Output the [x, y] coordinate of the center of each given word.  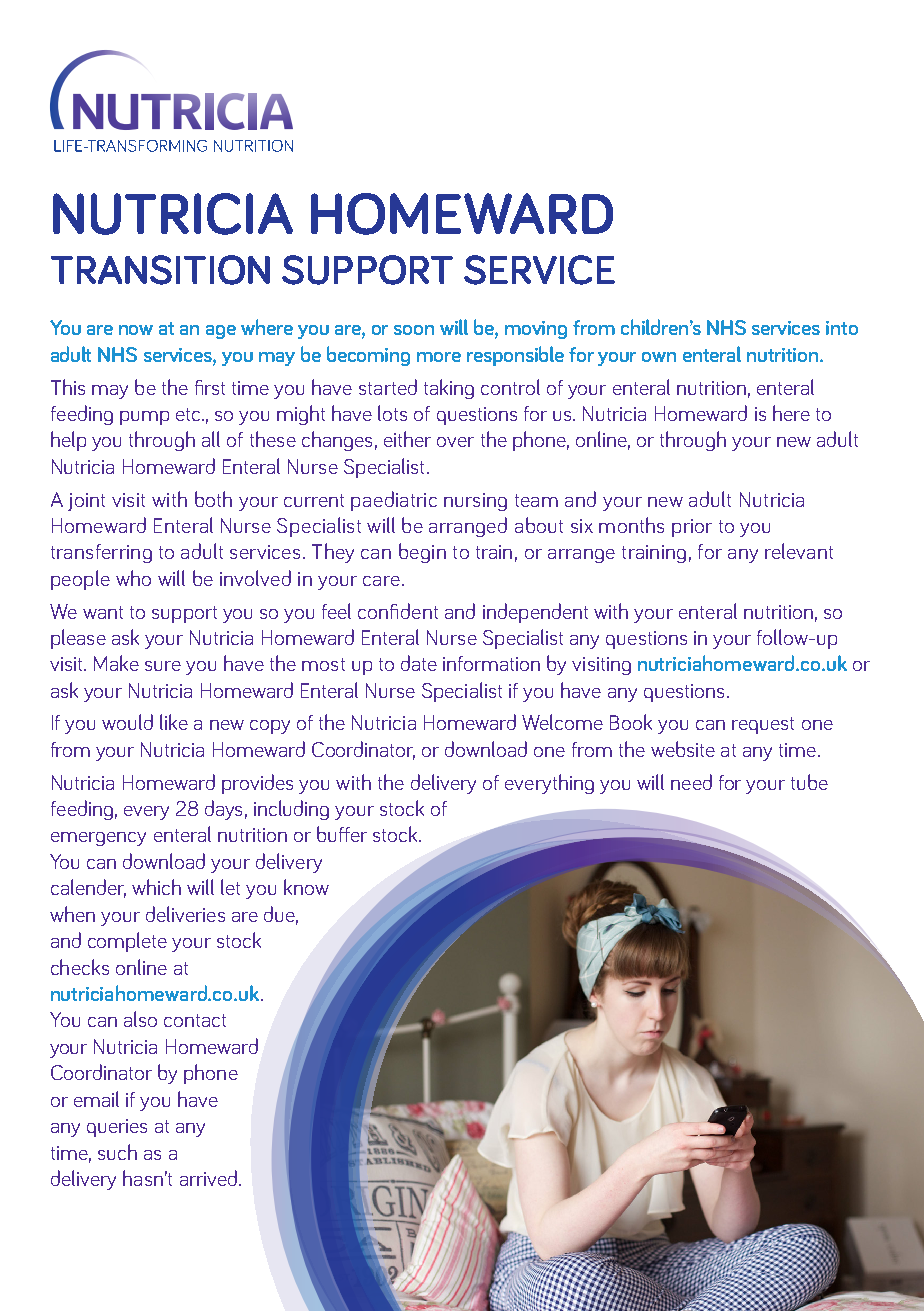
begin [422, 553]
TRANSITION [160, 270]
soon [414, 330]
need [691, 782]
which [156, 887]
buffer [342, 834]
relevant [799, 551]
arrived [208, 1178]
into [842, 328]
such [117, 1152]
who [133, 578]
